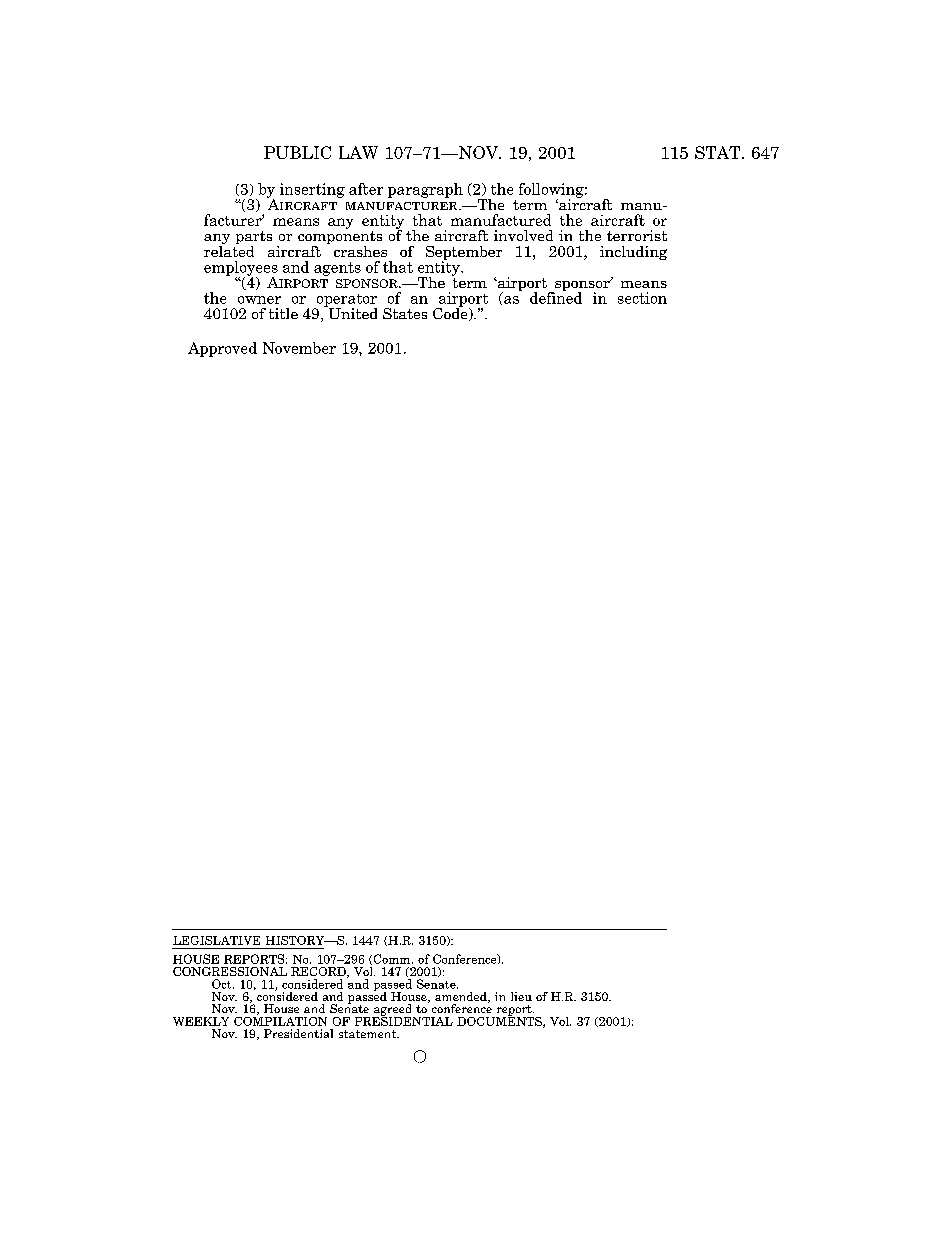 The image size is (952, 1233). Describe the element at coordinates (299, 348) in the screenshot. I see `November` at that location.
